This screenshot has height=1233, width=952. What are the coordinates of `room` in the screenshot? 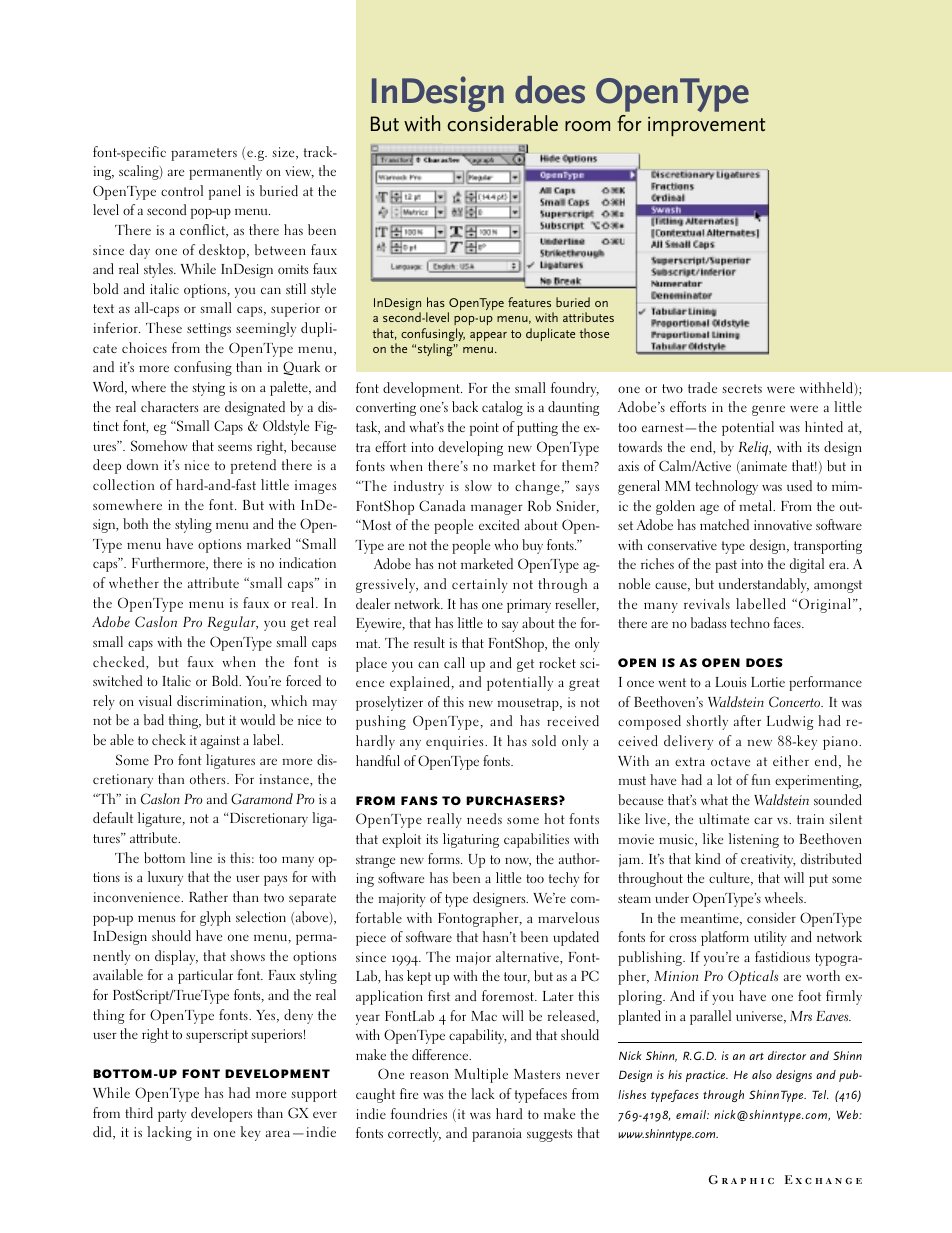 It's located at (587, 126).
